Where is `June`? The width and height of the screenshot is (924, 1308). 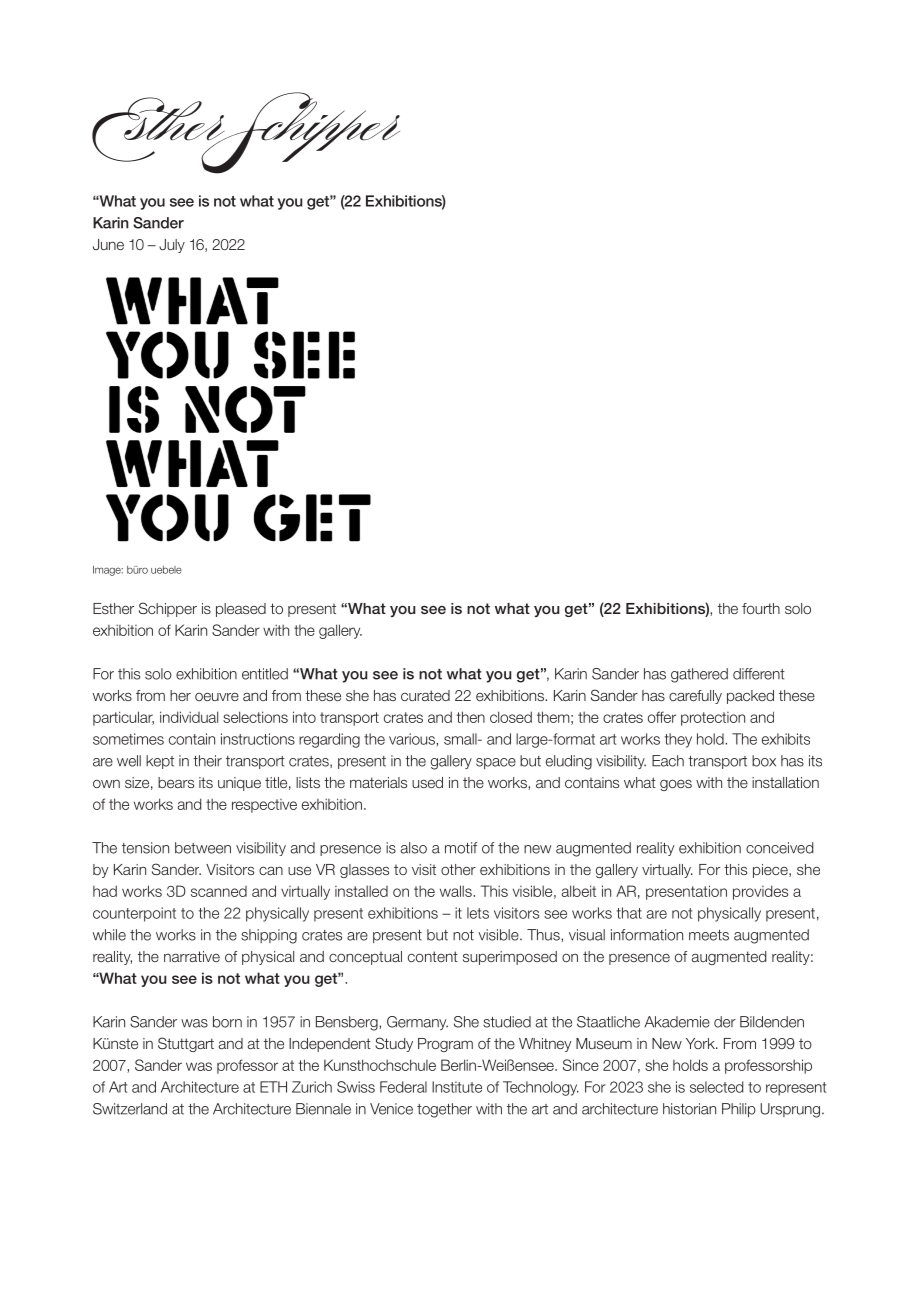 June is located at coordinates (108, 244).
